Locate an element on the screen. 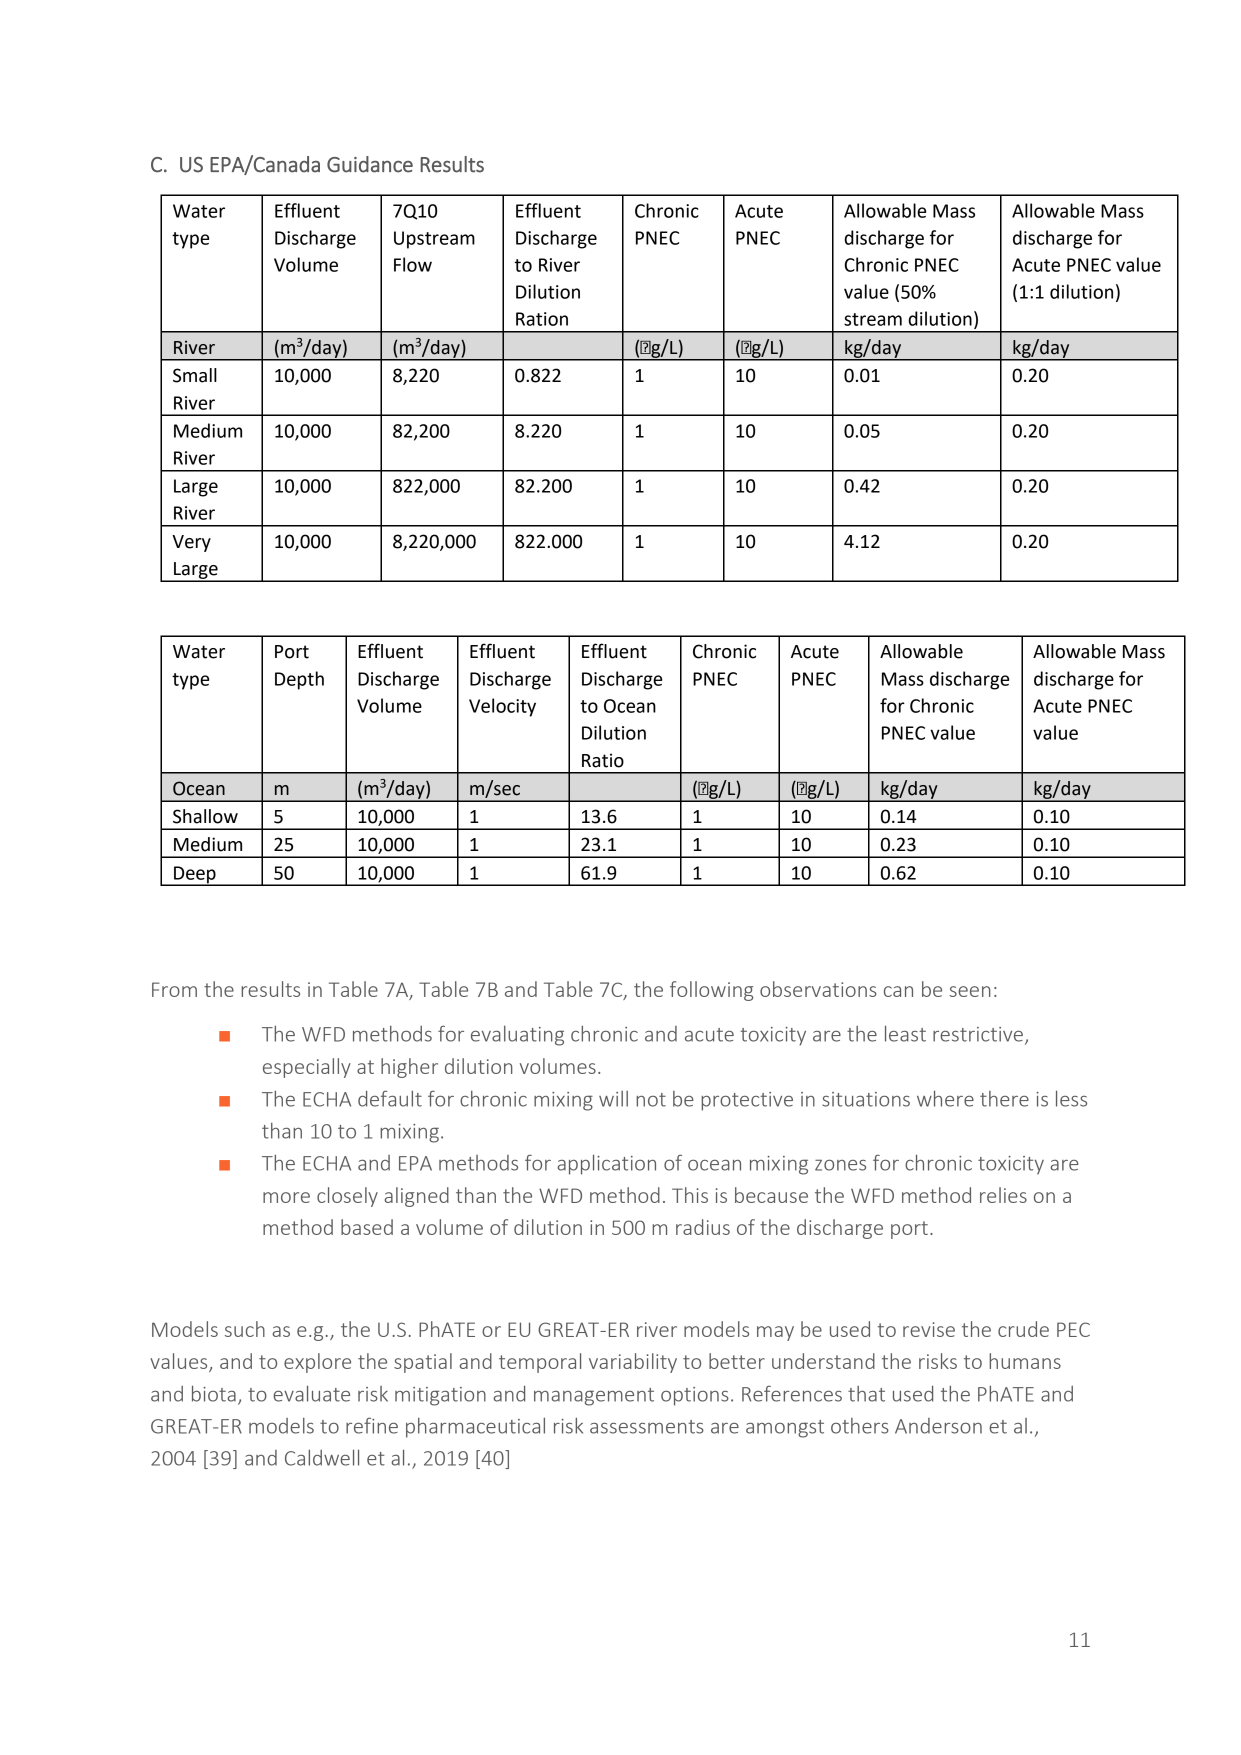 Image resolution: width=1241 pixels, height=1755 pixels. observations is located at coordinates (818, 989).
